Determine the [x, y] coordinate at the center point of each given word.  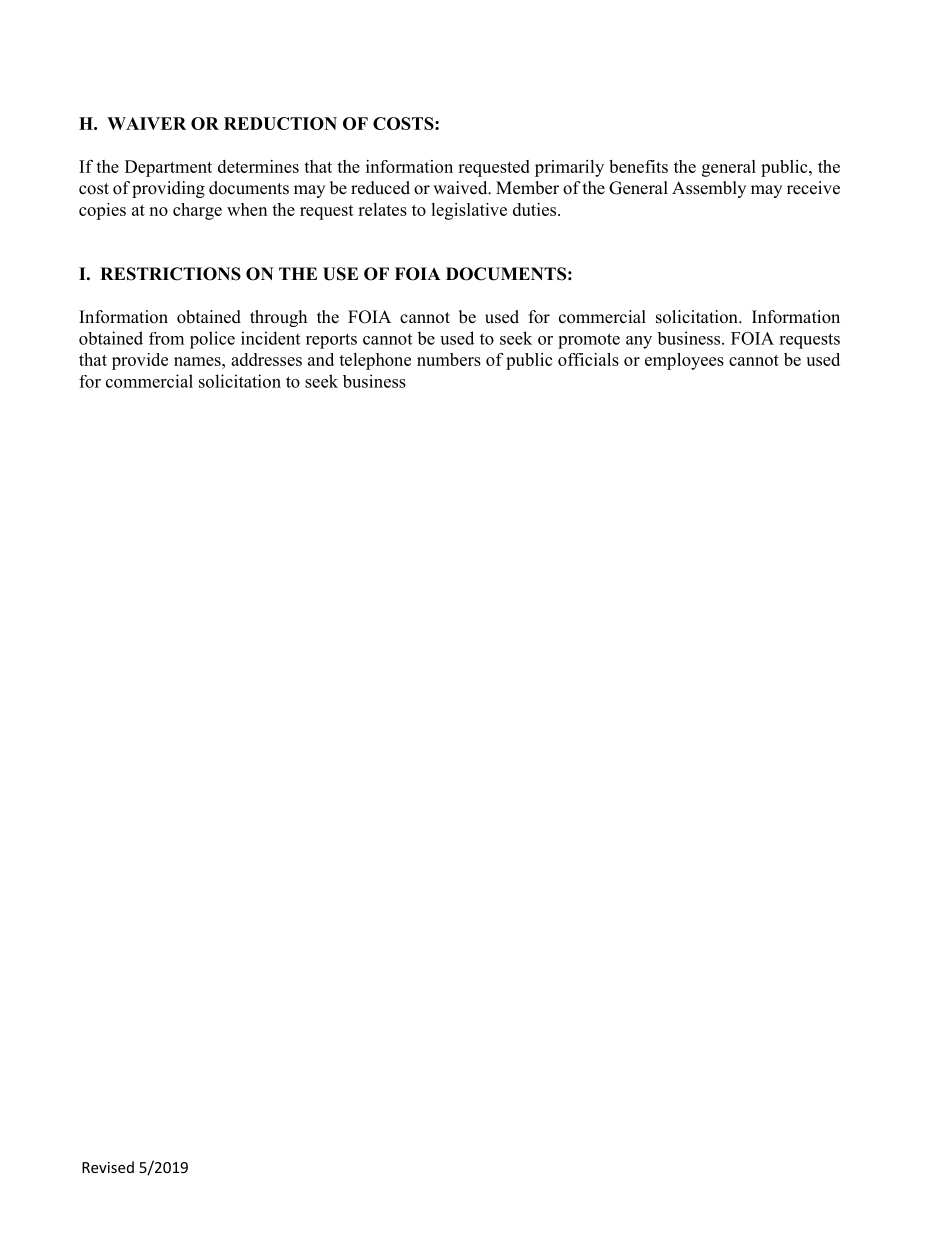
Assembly [709, 189]
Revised [108, 1167]
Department [168, 168]
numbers [449, 359]
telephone [375, 361]
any [639, 342]
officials [588, 359]
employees [684, 361]
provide [140, 361]
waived [461, 188]
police [212, 340]
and [321, 359]
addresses [266, 359]
